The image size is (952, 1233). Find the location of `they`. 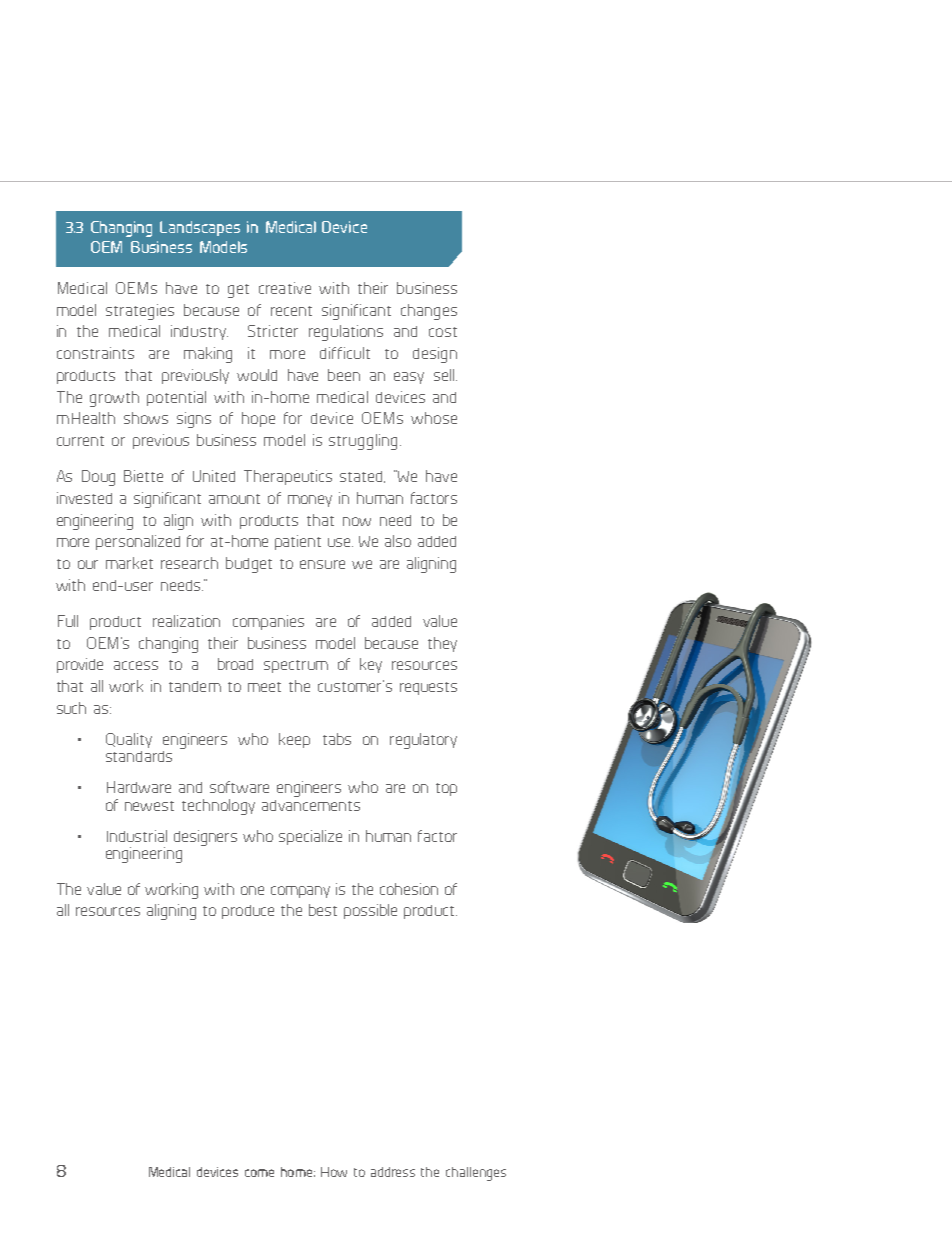

they is located at coordinates (442, 644).
